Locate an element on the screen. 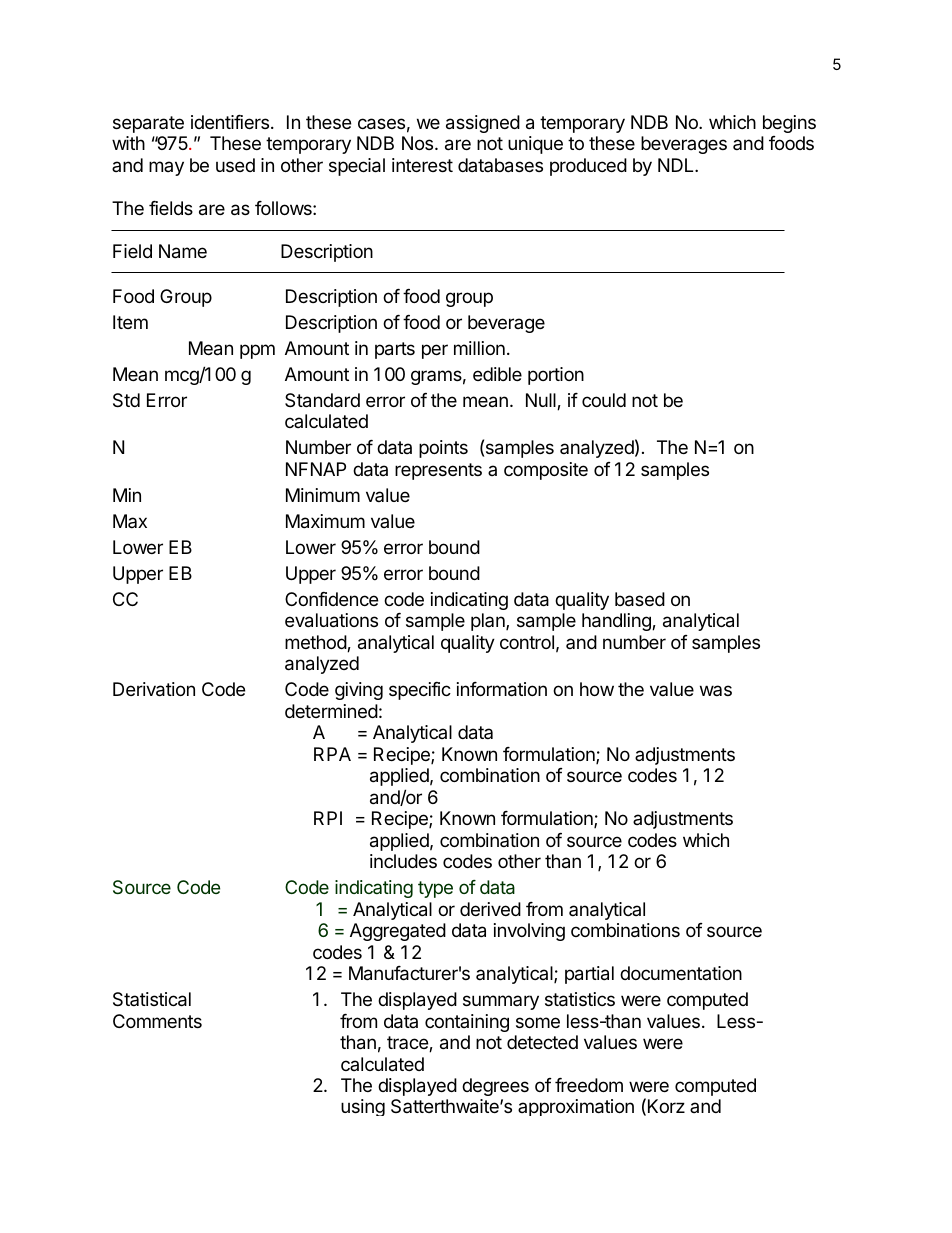 Image resolution: width=952 pixels, height=1233 pixels. Comments is located at coordinates (157, 1021).
